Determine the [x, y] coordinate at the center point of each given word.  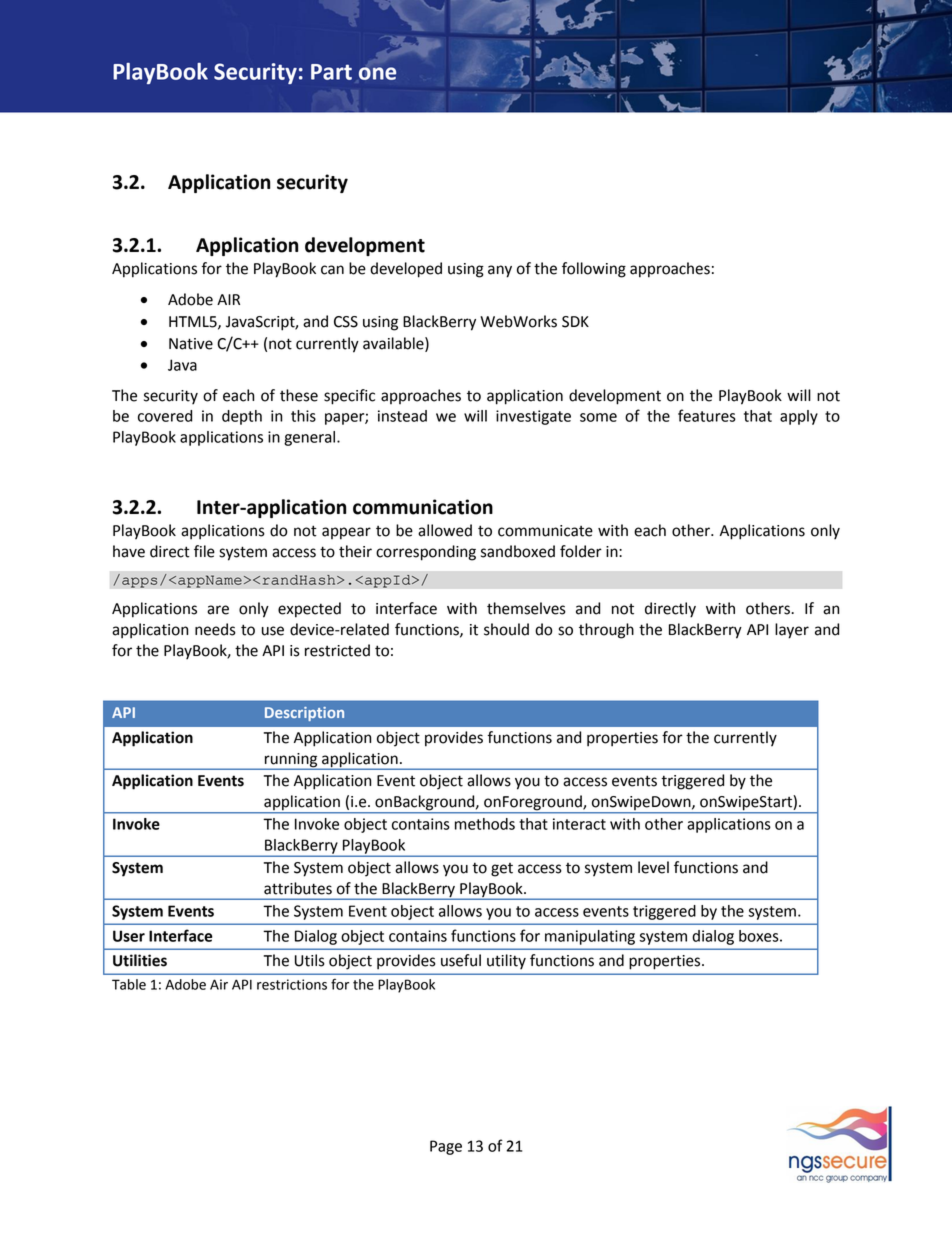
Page [446, 1147]
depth [242, 417]
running [291, 761]
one [377, 73]
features [707, 415]
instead [402, 416]
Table [129, 984]
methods [485, 824]
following [594, 270]
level [653, 867]
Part [331, 72]
